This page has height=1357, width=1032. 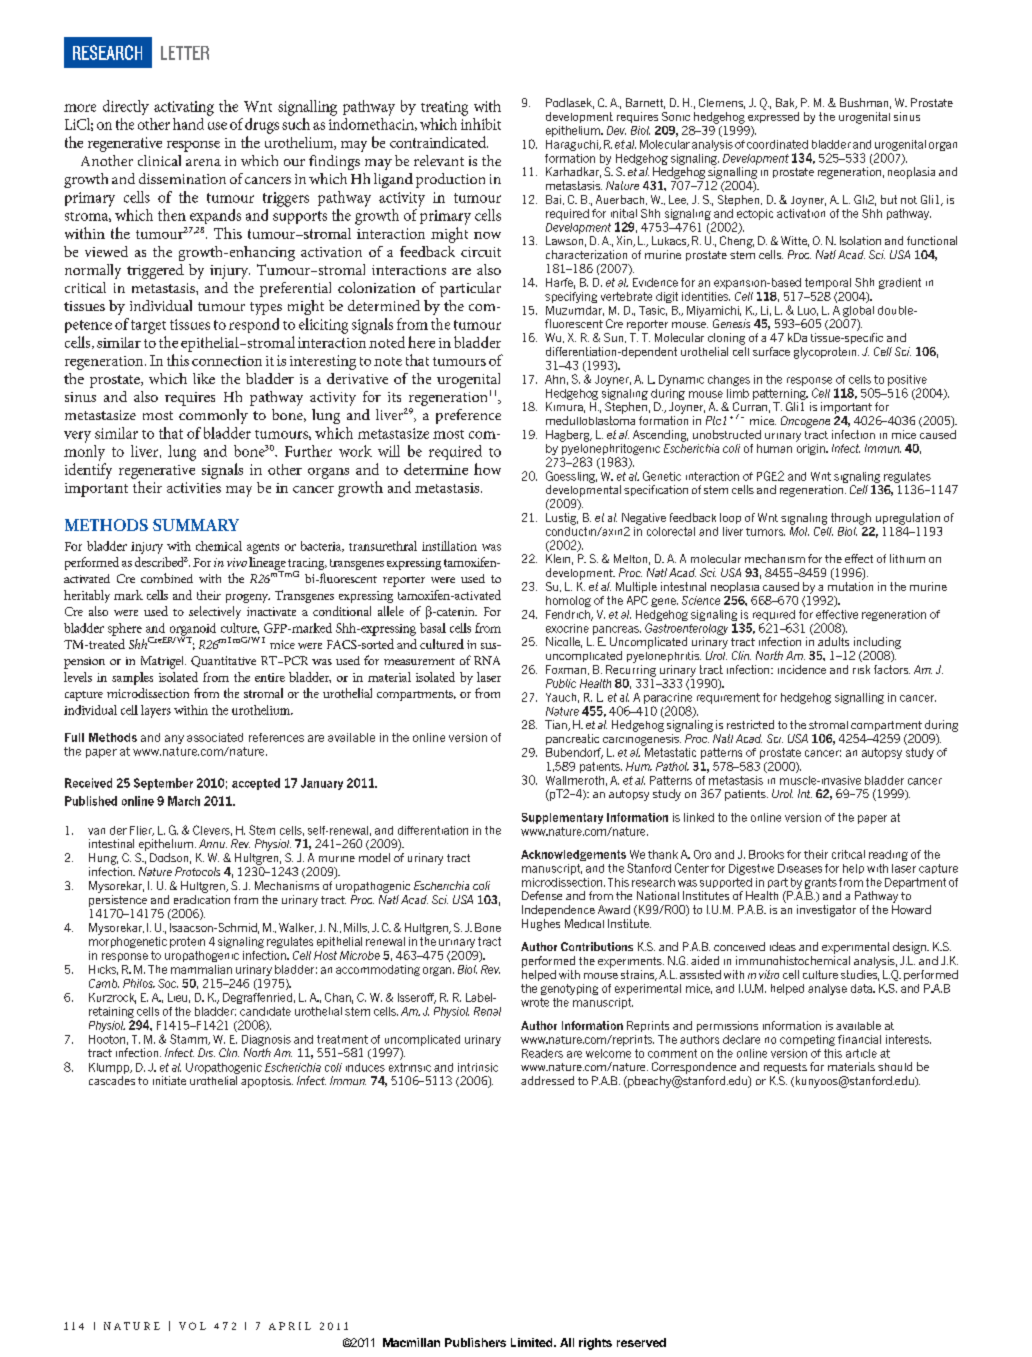 What do you see at coordinates (568, 601) in the page?
I see `homolog` at bounding box center [568, 601].
